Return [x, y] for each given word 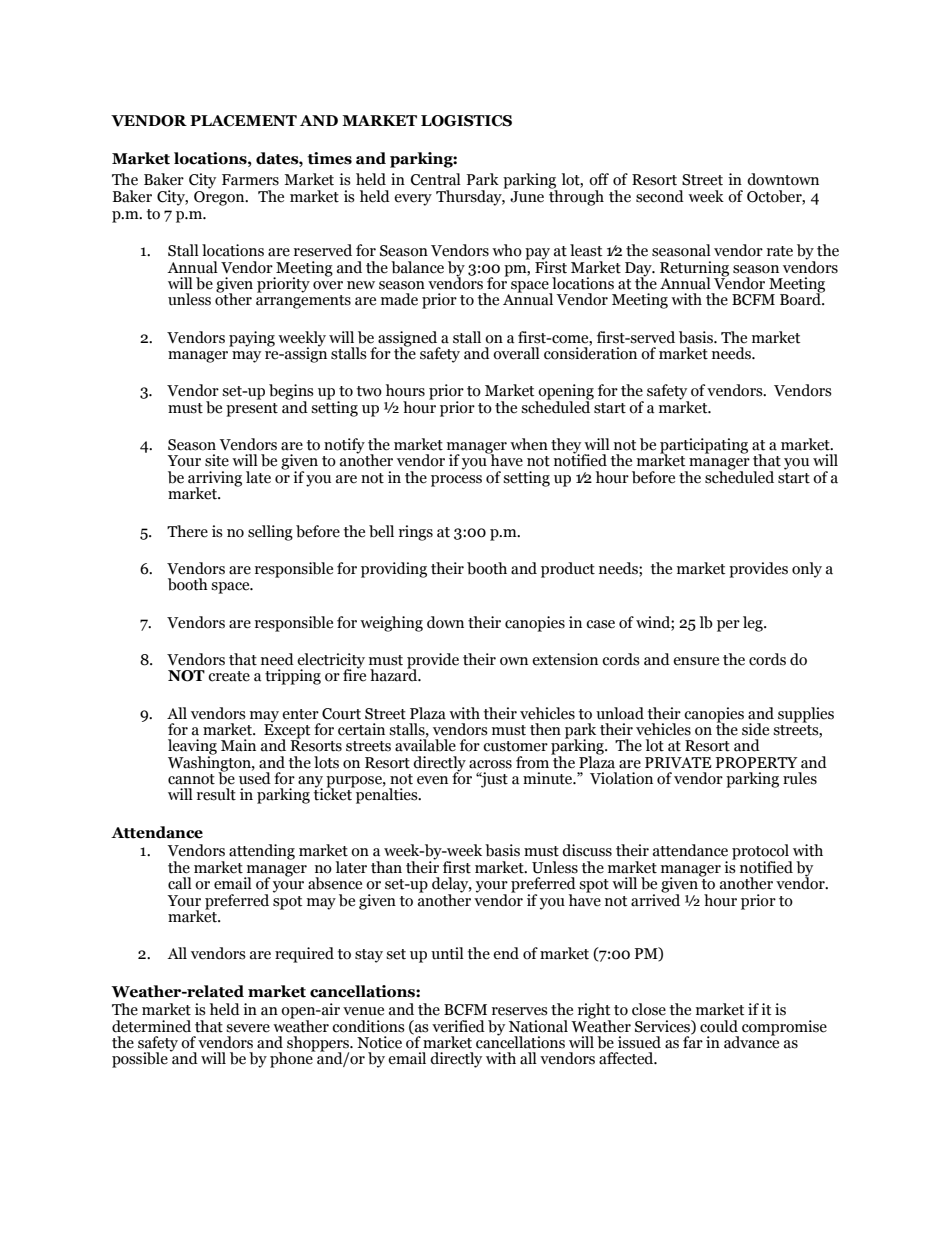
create [229, 676]
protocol [762, 853]
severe [248, 1028]
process [456, 481]
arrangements [303, 302]
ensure [696, 661]
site [217, 460]
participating [704, 447]
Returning [694, 269]
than [386, 867]
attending [262, 852]
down [445, 622]
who [507, 250]
